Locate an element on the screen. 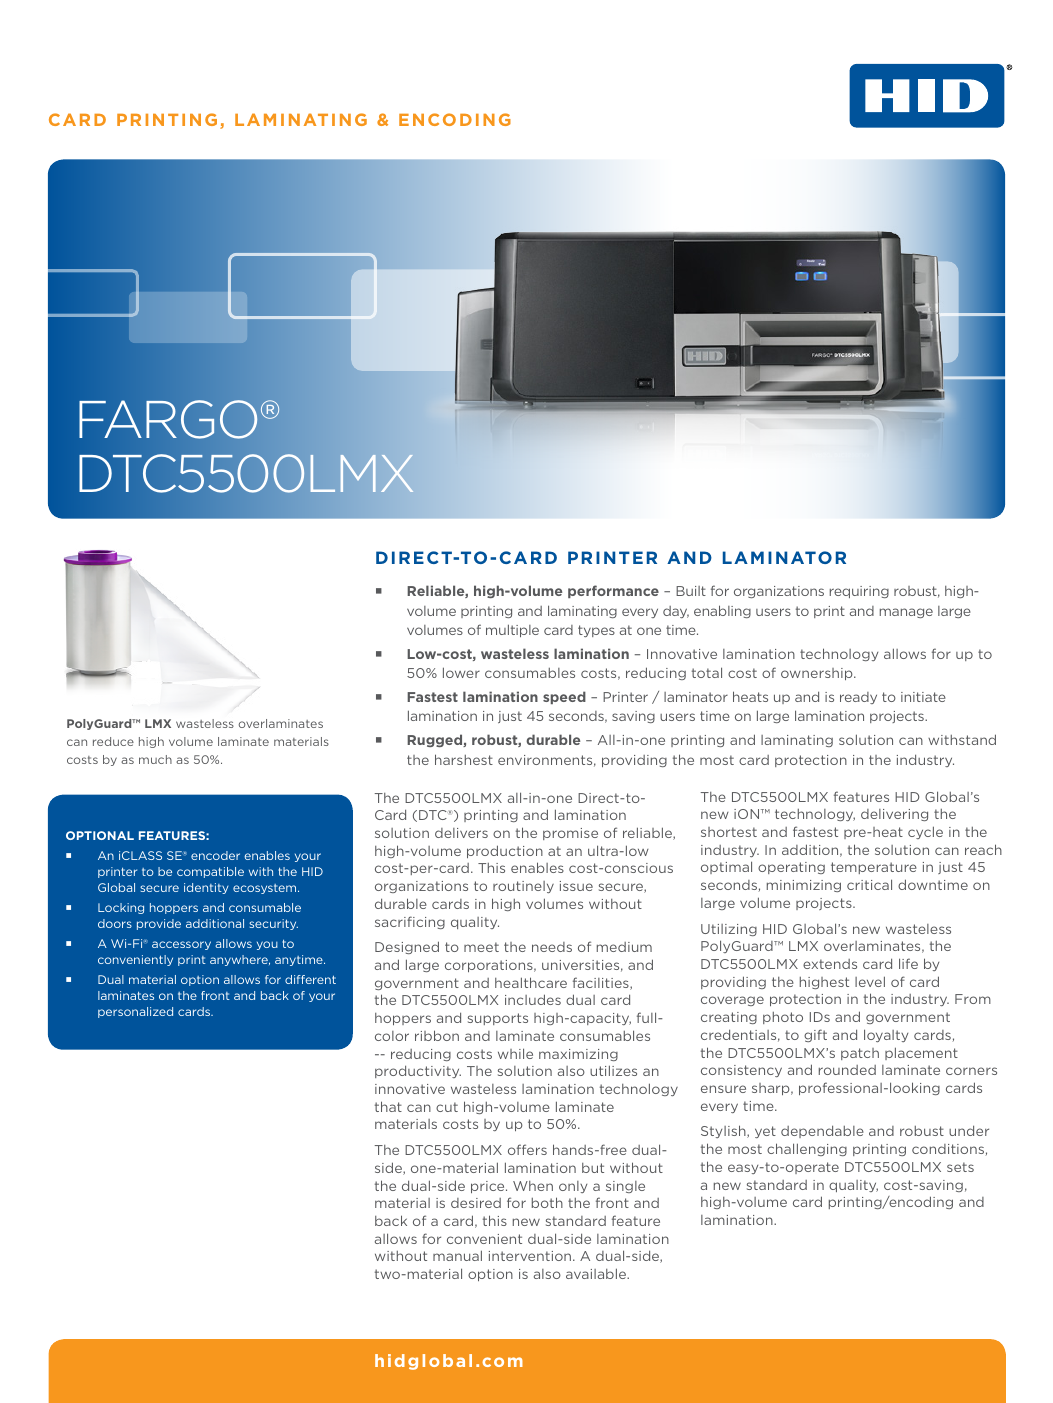 Image resolution: width=1053 pixels, height=1403 pixels. reduce is located at coordinates (113, 741).
